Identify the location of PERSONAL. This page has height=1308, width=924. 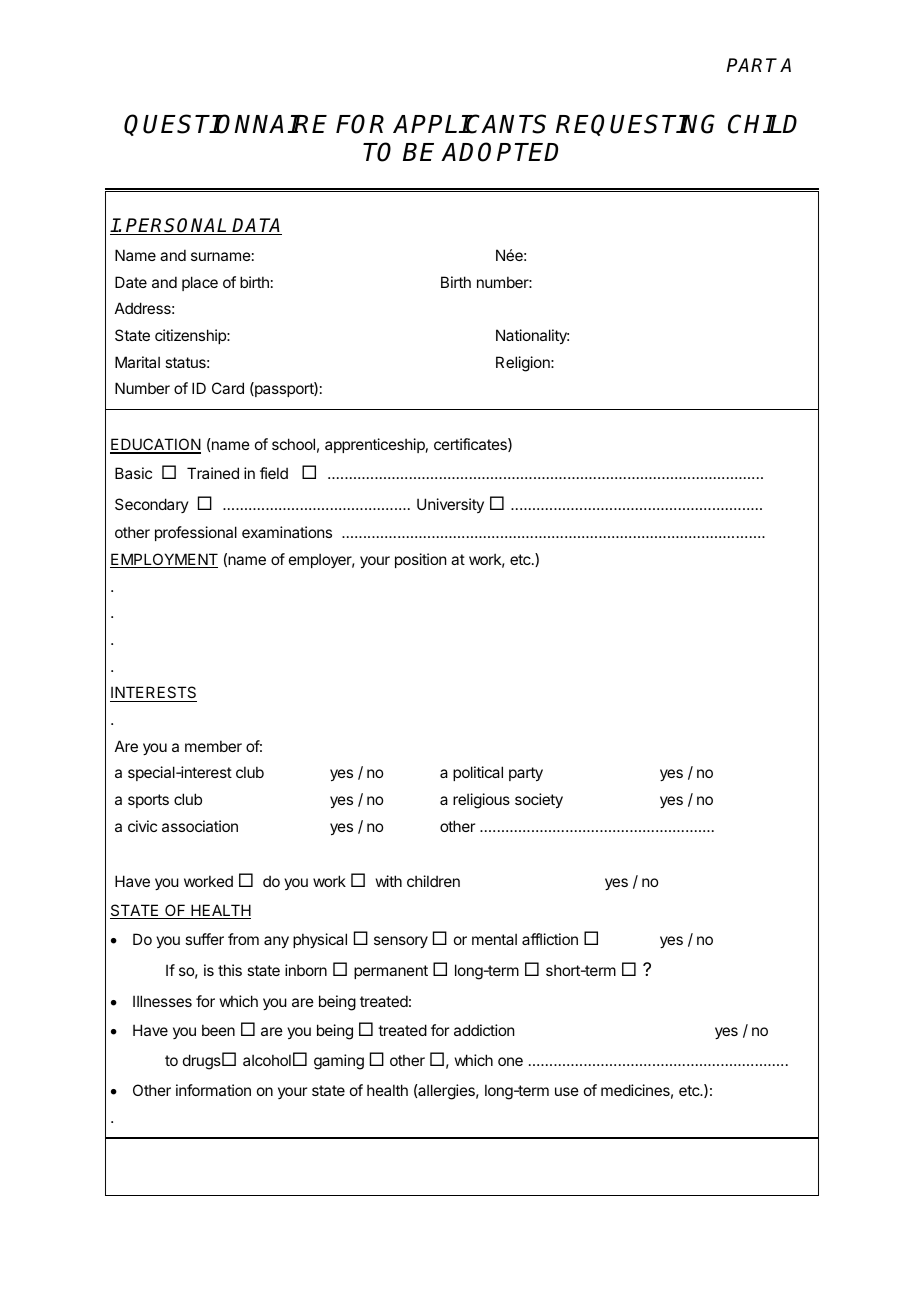
(177, 226).
